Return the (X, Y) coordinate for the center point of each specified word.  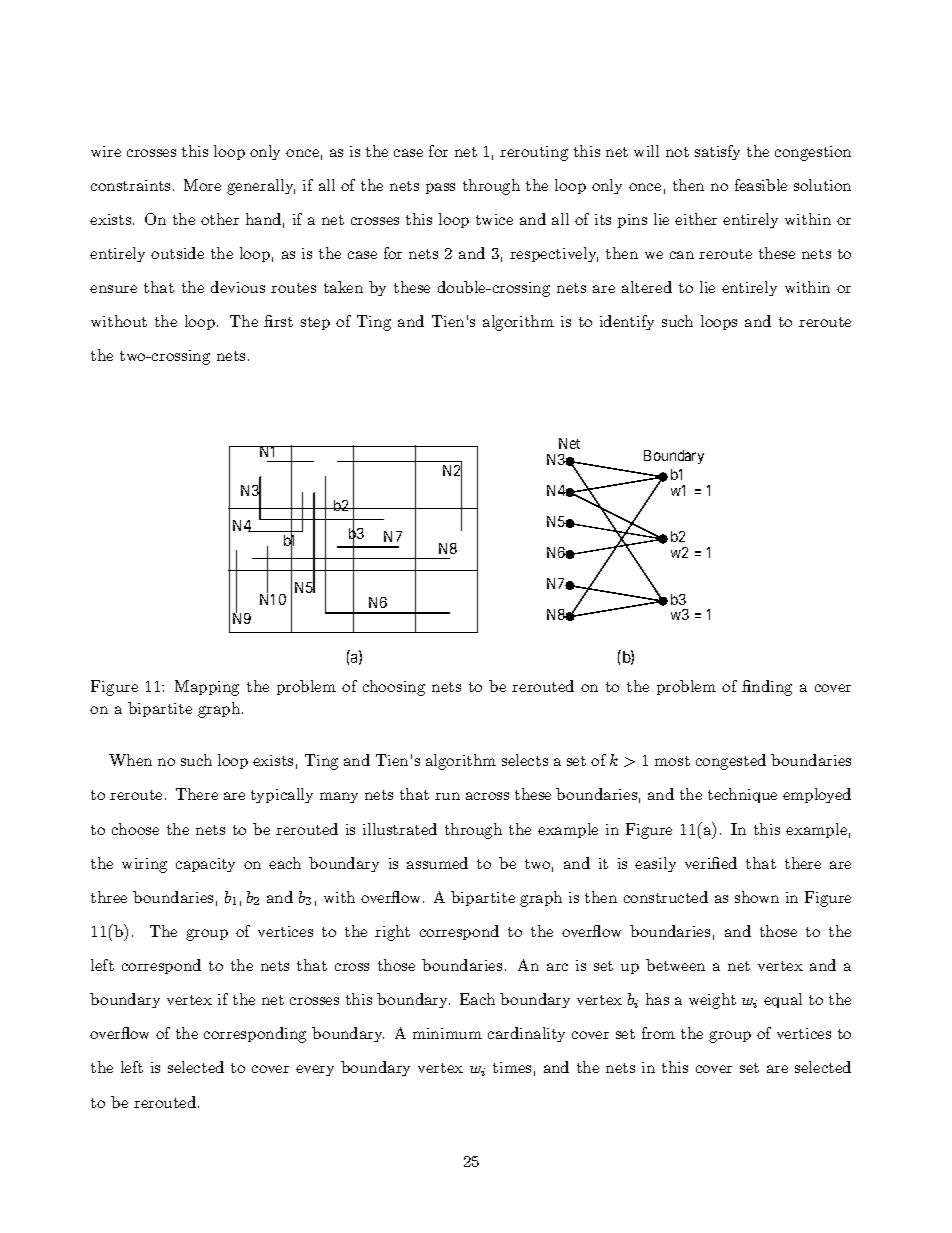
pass (440, 188)
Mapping (207, 688)
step (315, 323)
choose (135, 829)
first (278, 321)
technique (742, 795)
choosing (394, 688)
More (202, 185)
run (447, 796)
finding (767, 688)
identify (627, 322)
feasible (761, 185)
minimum (447, 1033)
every (315, 1070)
